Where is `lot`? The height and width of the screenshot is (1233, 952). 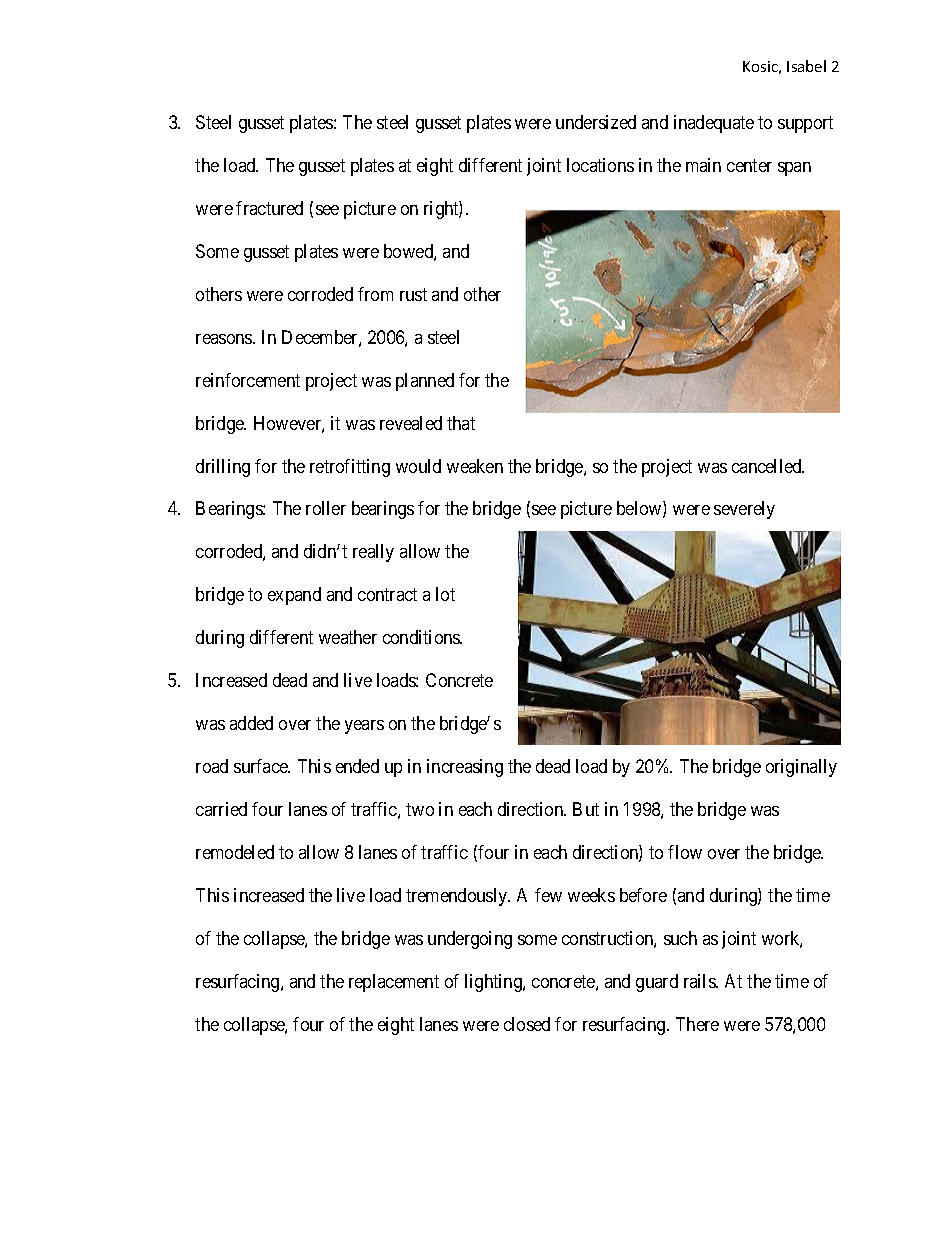 lot is located at coordinates (445, 594).
